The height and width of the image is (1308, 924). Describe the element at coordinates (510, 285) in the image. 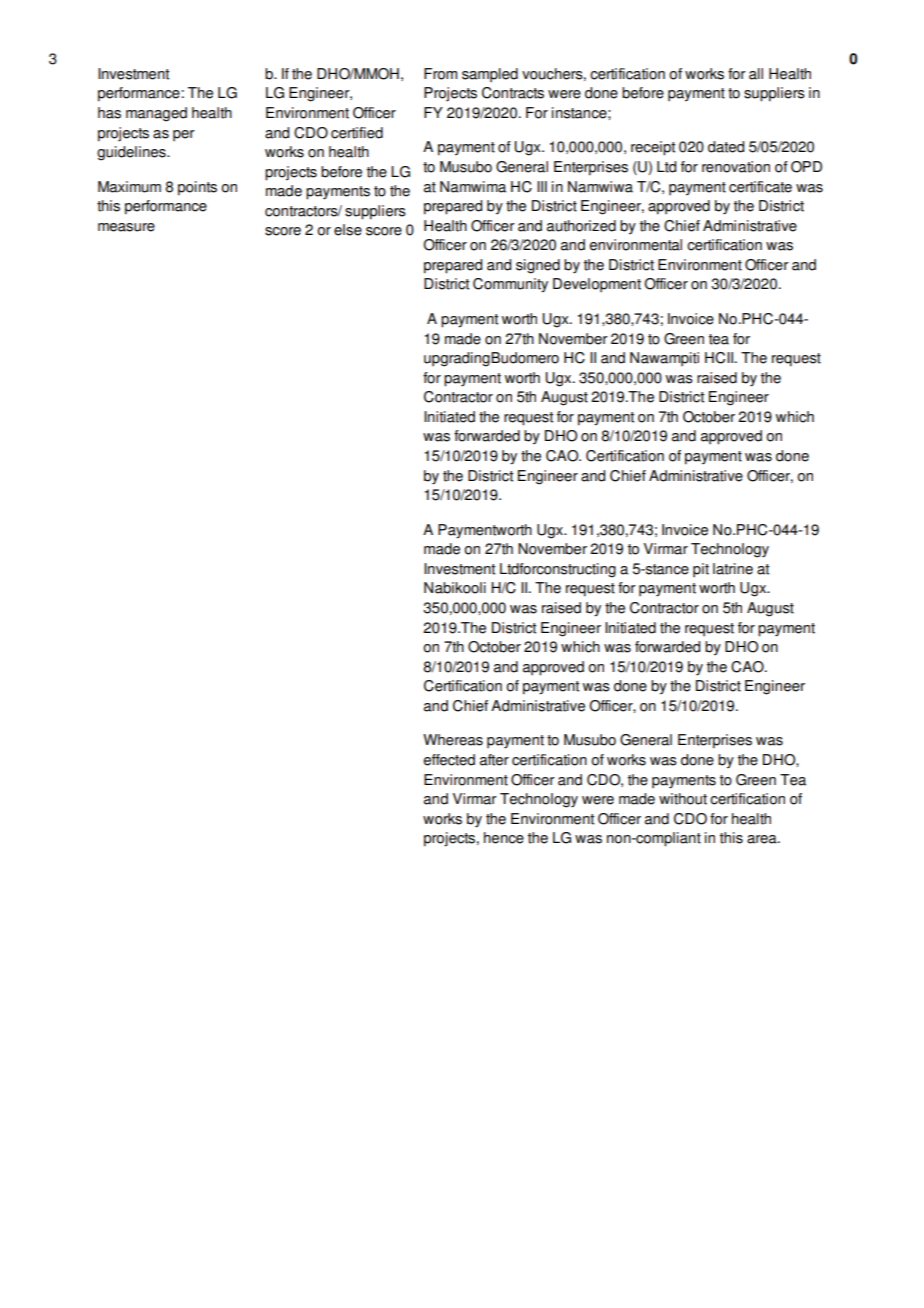

I see `Community` at that location.
